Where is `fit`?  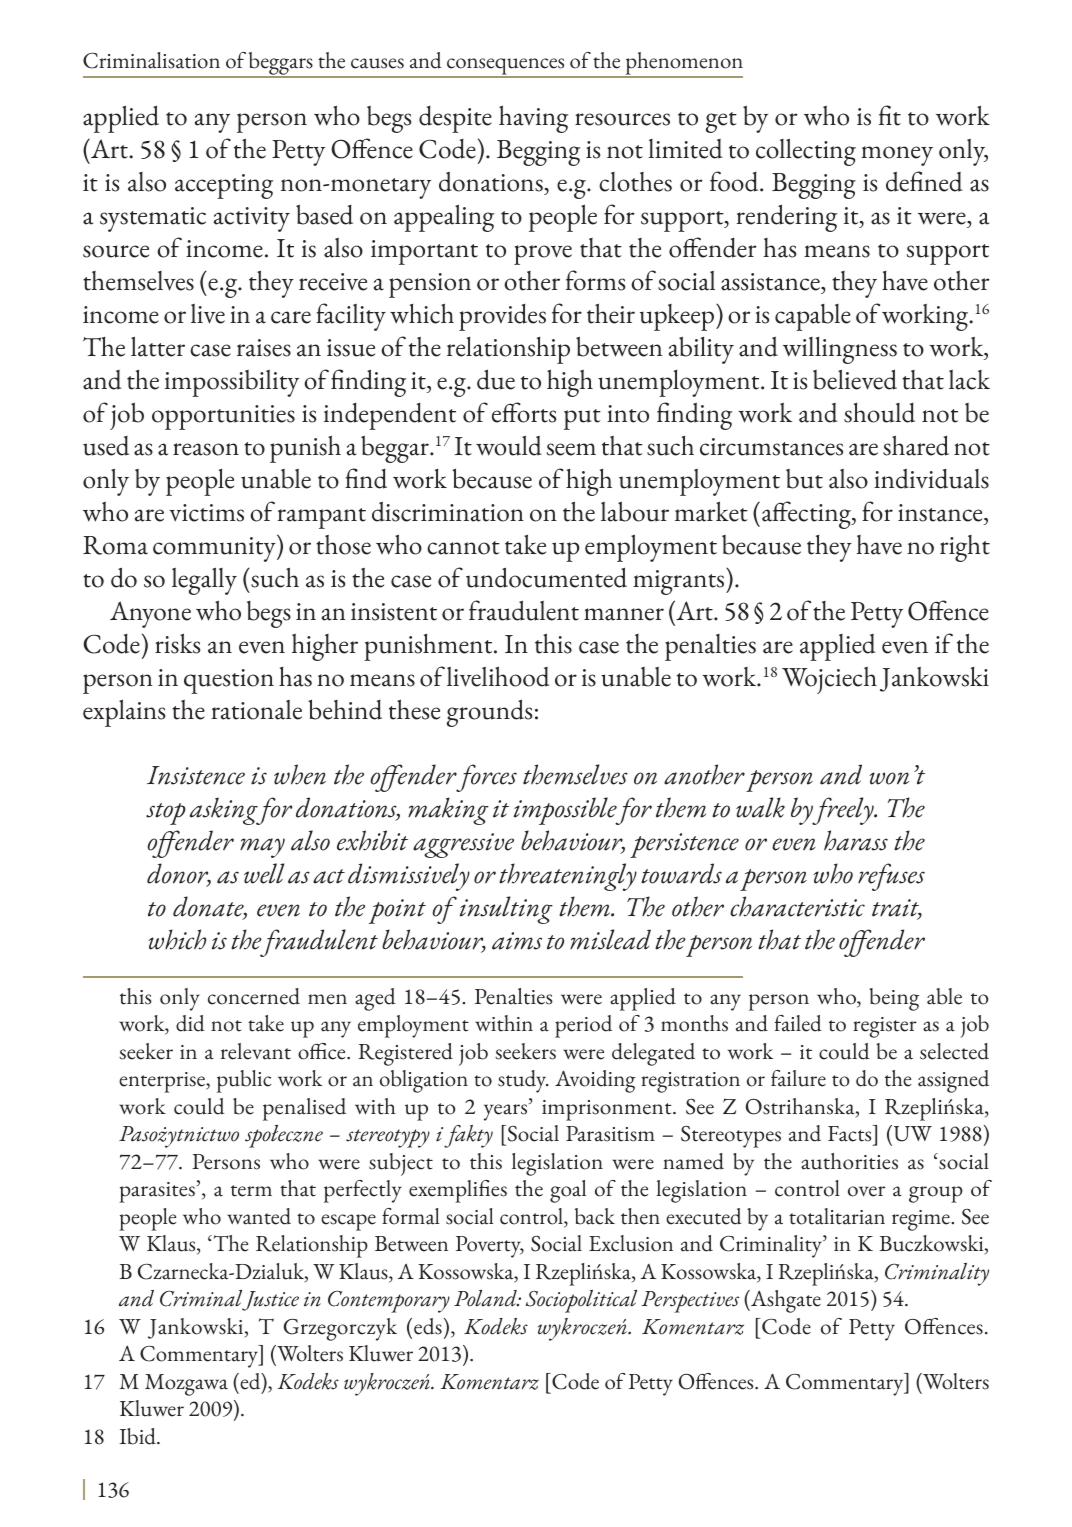
fit is located at coordinates (890, 115).
